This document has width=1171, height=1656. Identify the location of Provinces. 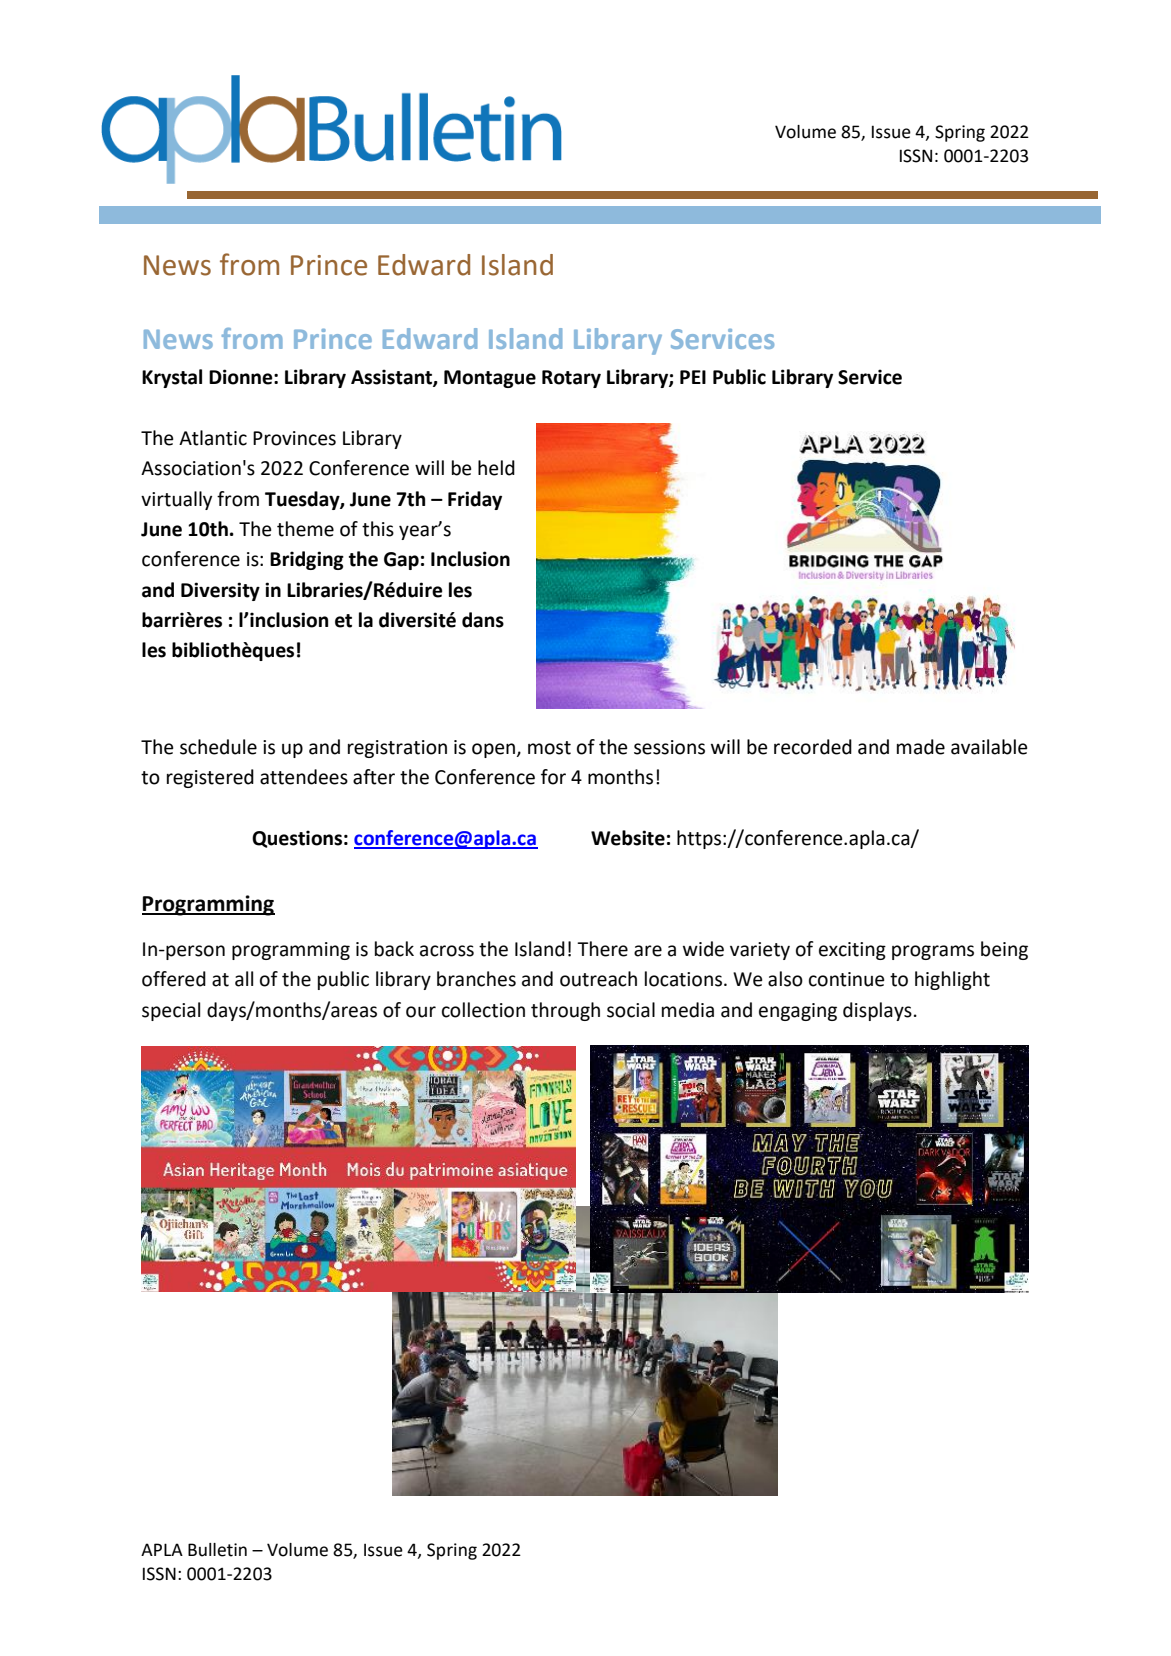
(294, 438).
